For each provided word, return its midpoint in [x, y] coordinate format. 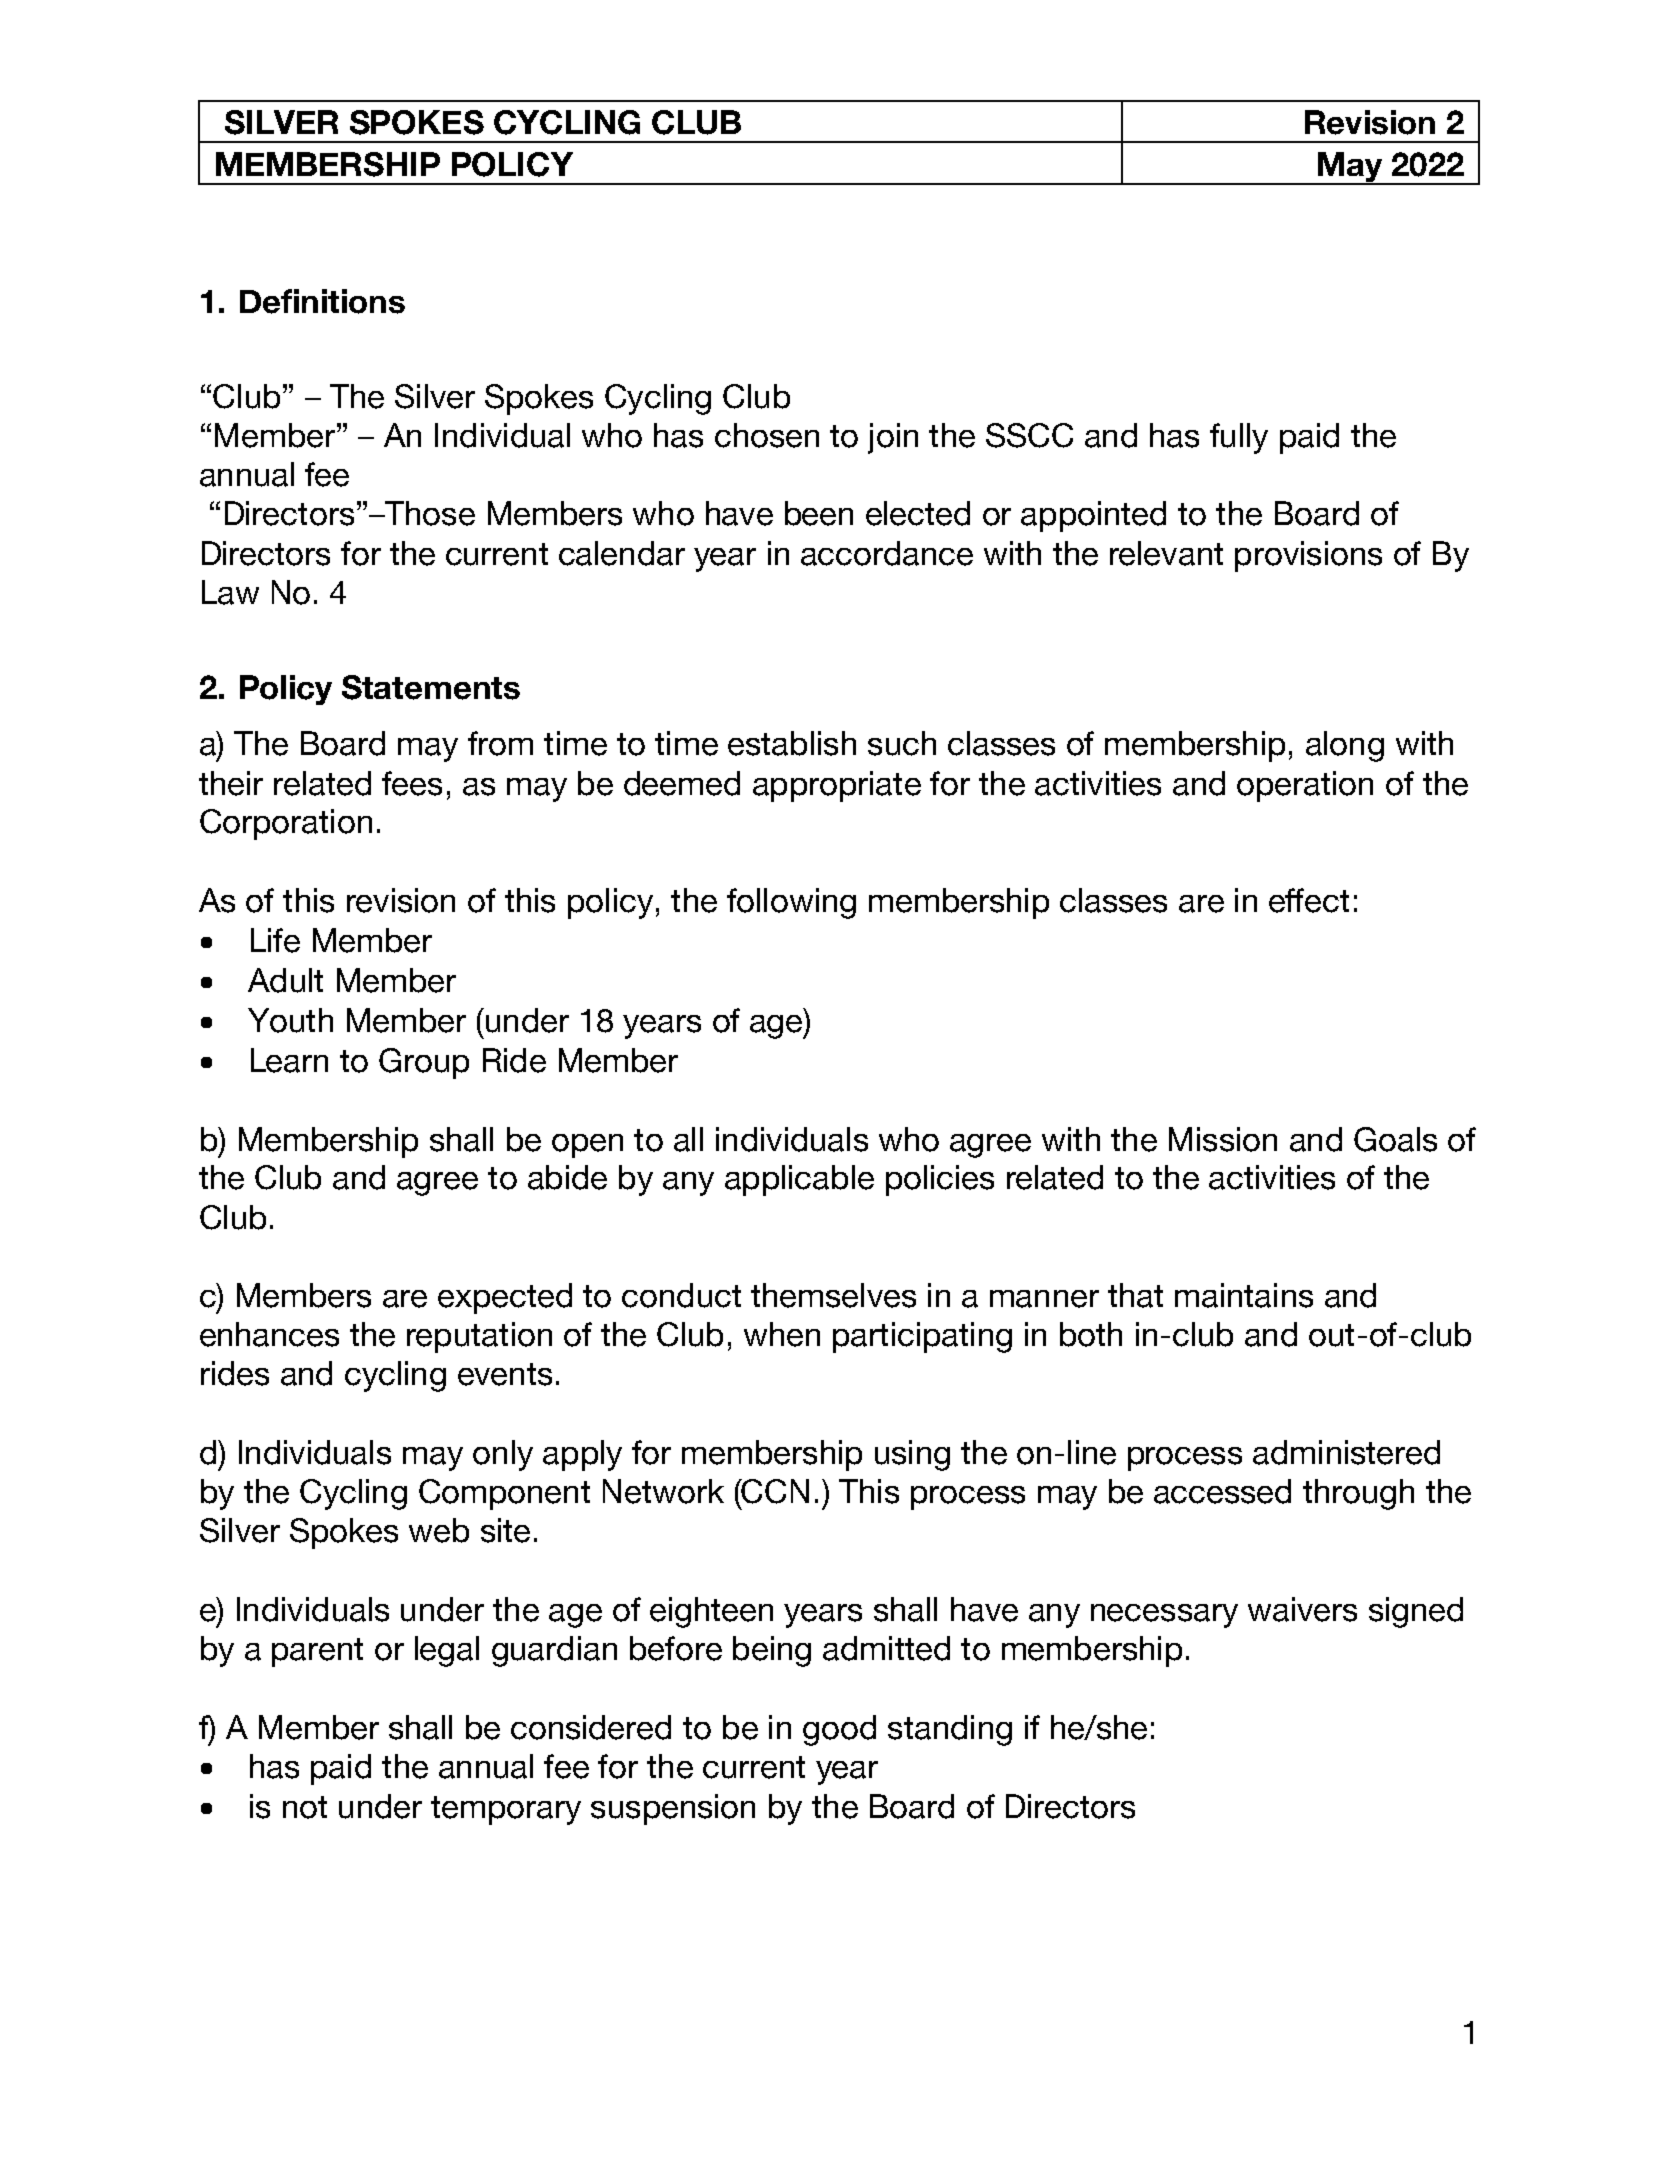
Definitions [322, 301]
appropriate [837, 786]
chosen [767, 435]
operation [1305, 786]
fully [1239, 438]
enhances [269, 1334]
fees [412, 783]
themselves [833, 1295]
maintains [1244, 1295]
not [305, 1807]
